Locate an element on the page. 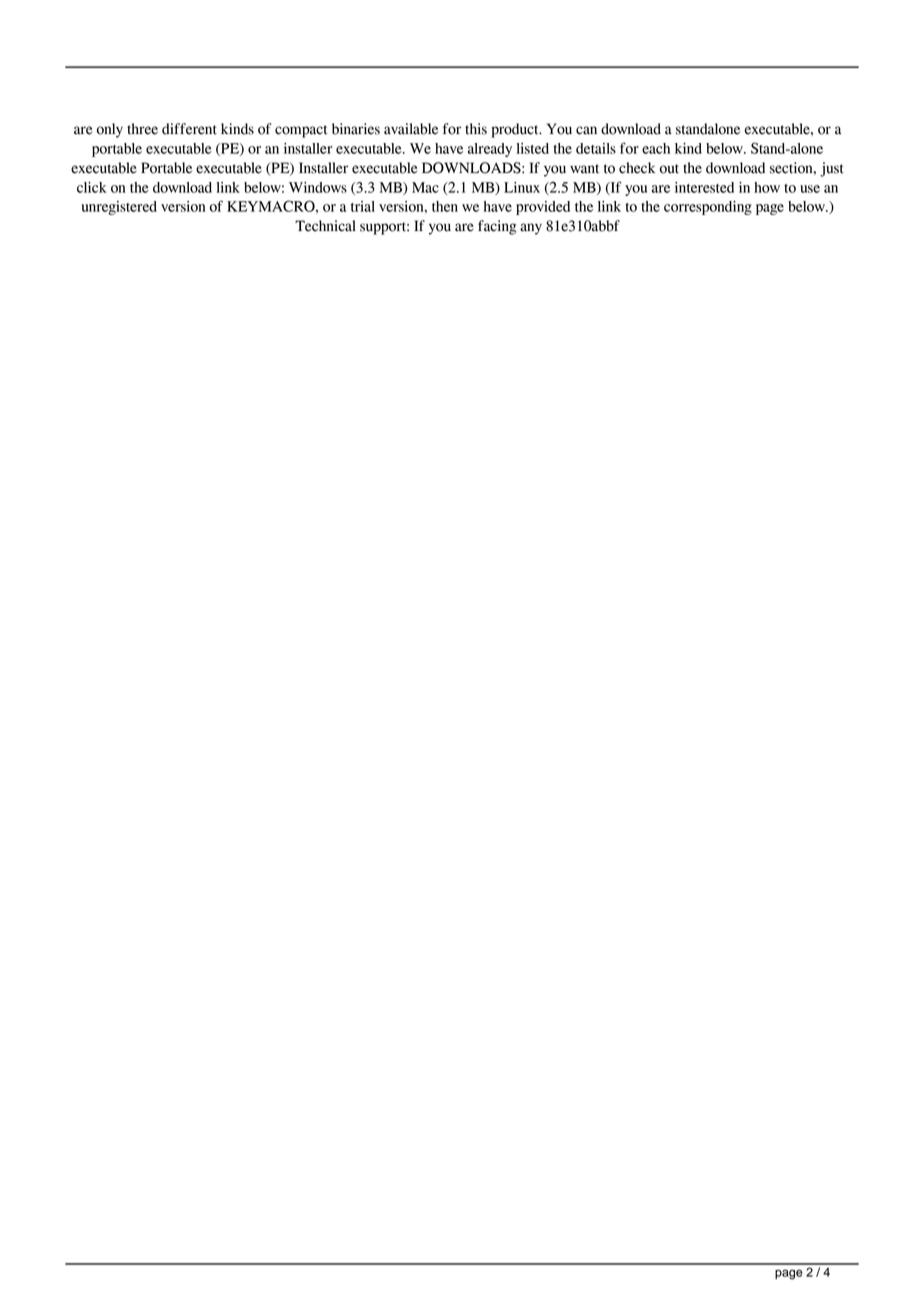 The height and width of the image is (1308, 924). how is located at coordinates (767, 187).
